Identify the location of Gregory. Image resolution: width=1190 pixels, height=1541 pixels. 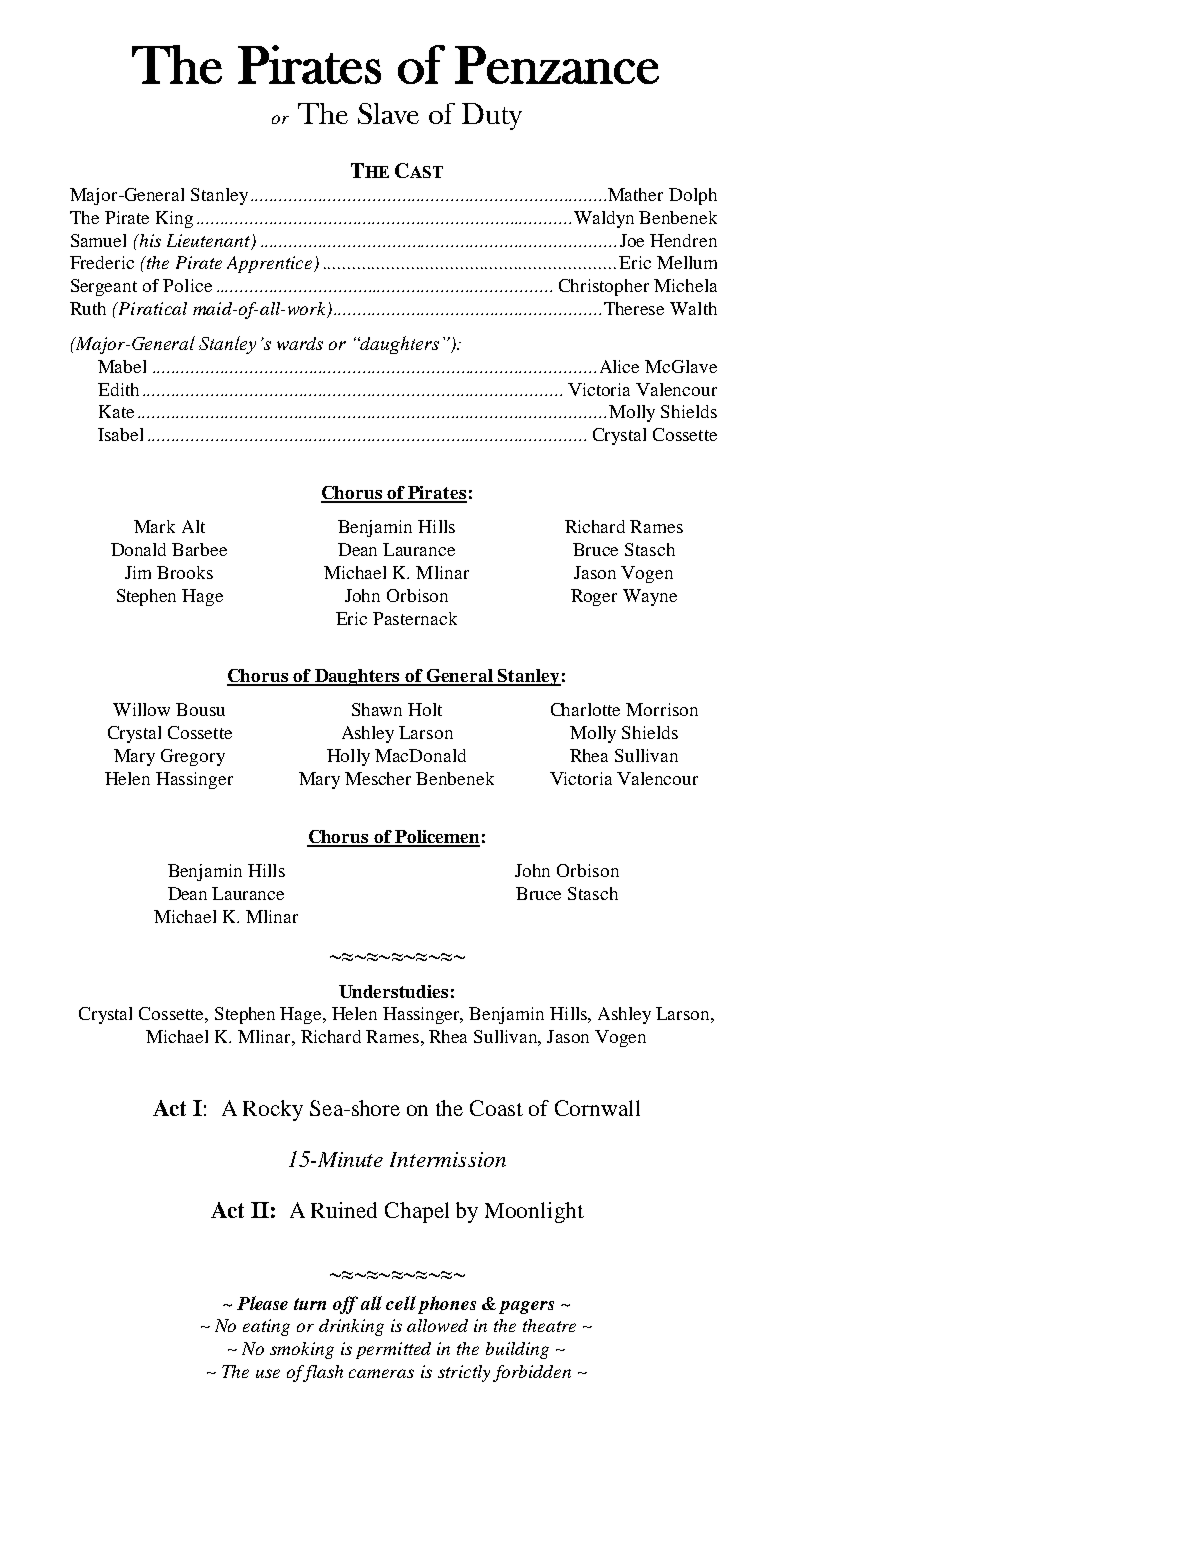
(193, 757).
